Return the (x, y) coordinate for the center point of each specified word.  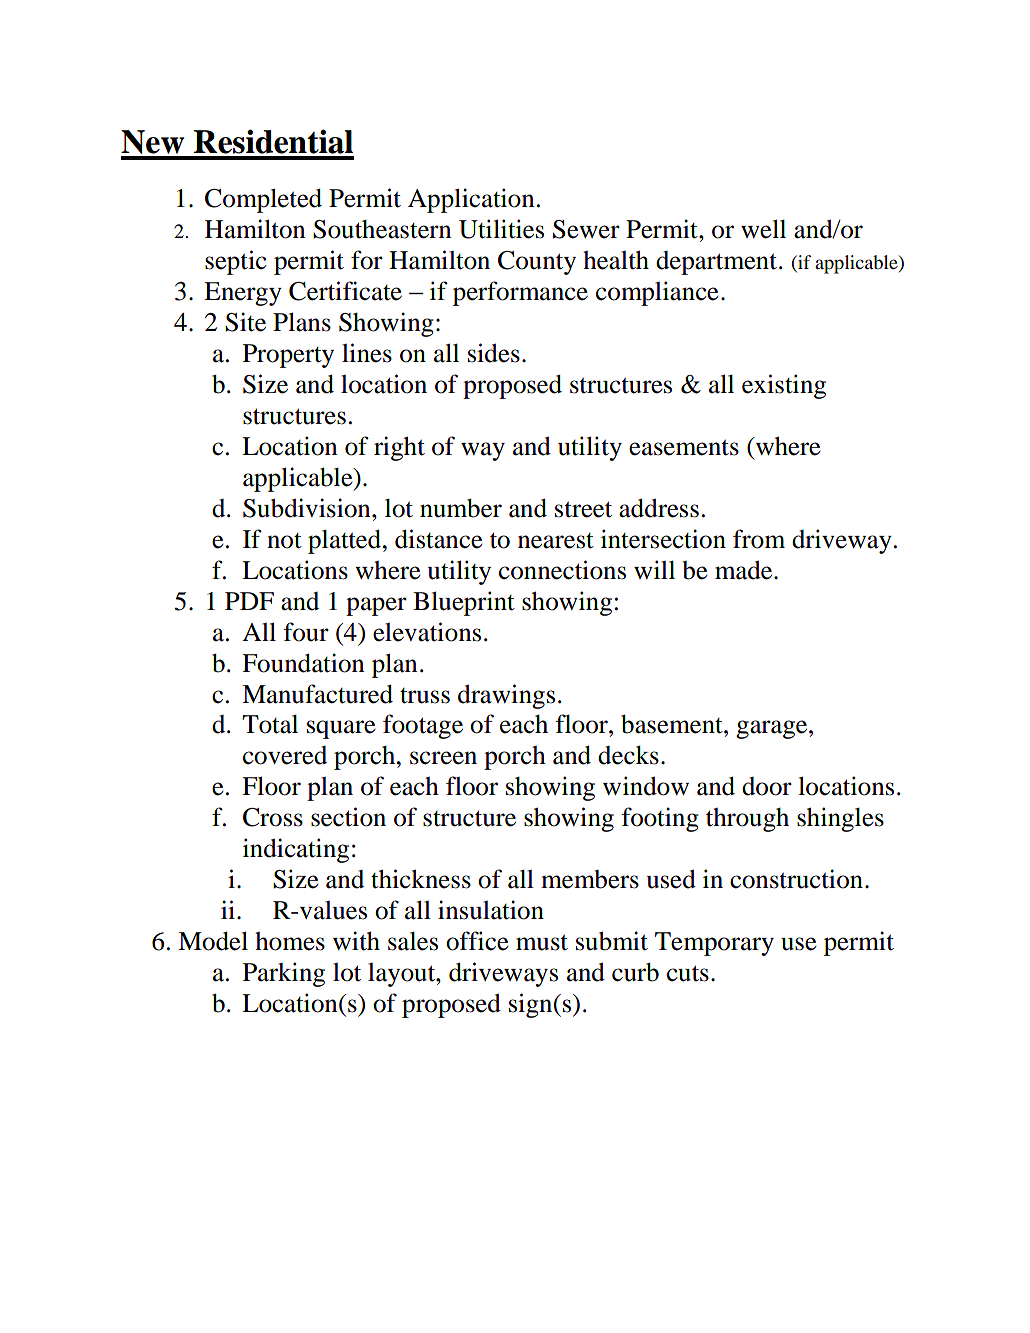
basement (673, 724)
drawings (506, 696)
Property (288, 356)
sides (494, 353)
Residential (273, 141)
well (763, 229)
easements (684, 448)
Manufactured (317, 694)
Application (471, 200)
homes (290, 941)
